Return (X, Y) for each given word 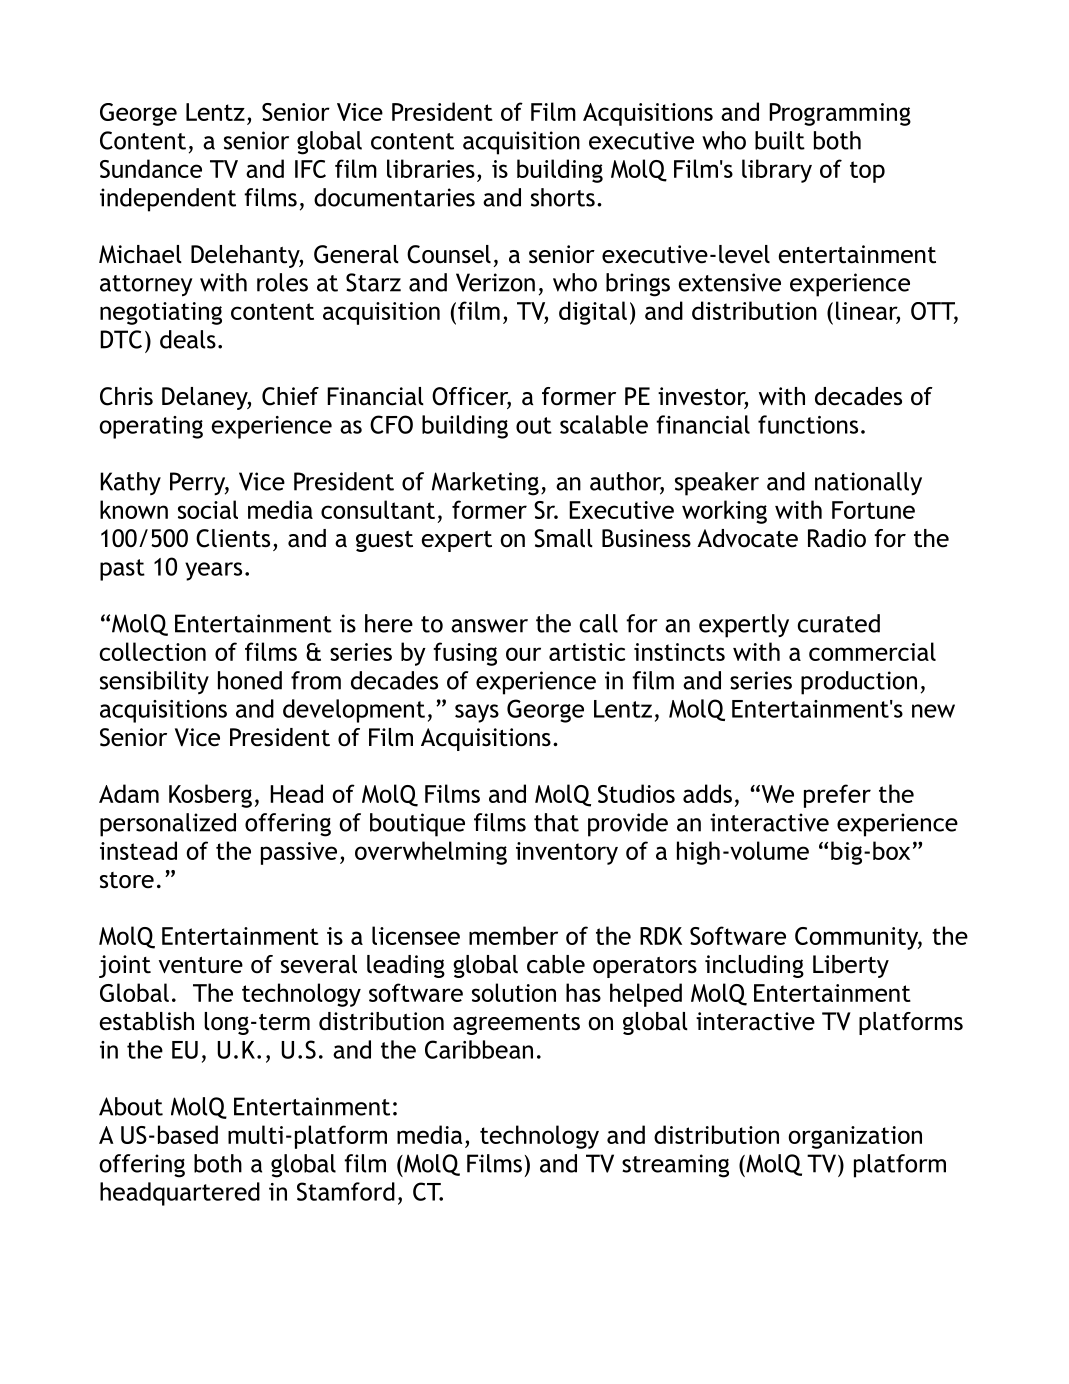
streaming (675, 1166)
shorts (563, 197)
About (131, 1106)
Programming (840, 114)
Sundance (151, 168)
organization (855, 1137)
